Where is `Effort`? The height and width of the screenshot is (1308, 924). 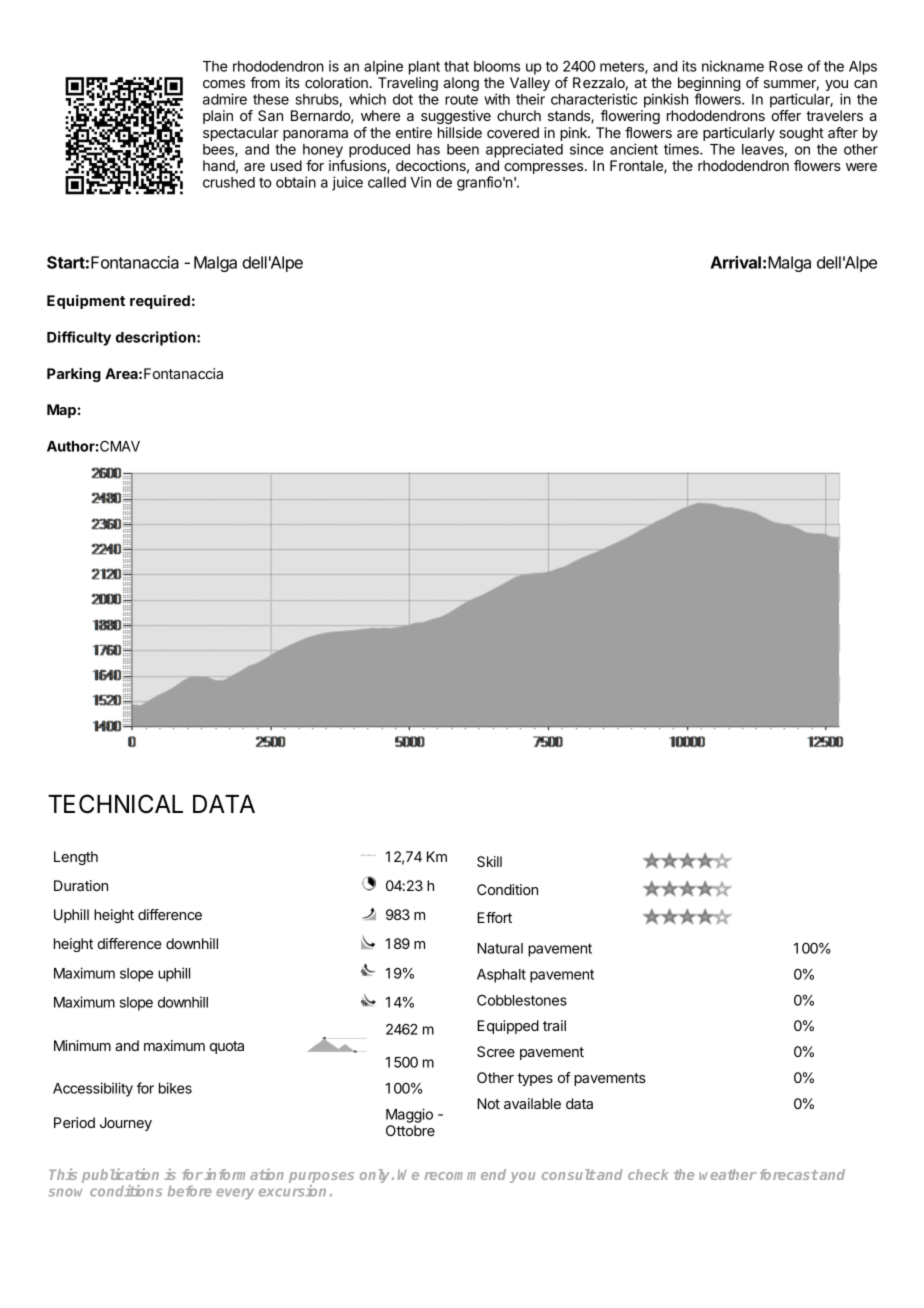 Effort is located at coordinates (494, 917).
